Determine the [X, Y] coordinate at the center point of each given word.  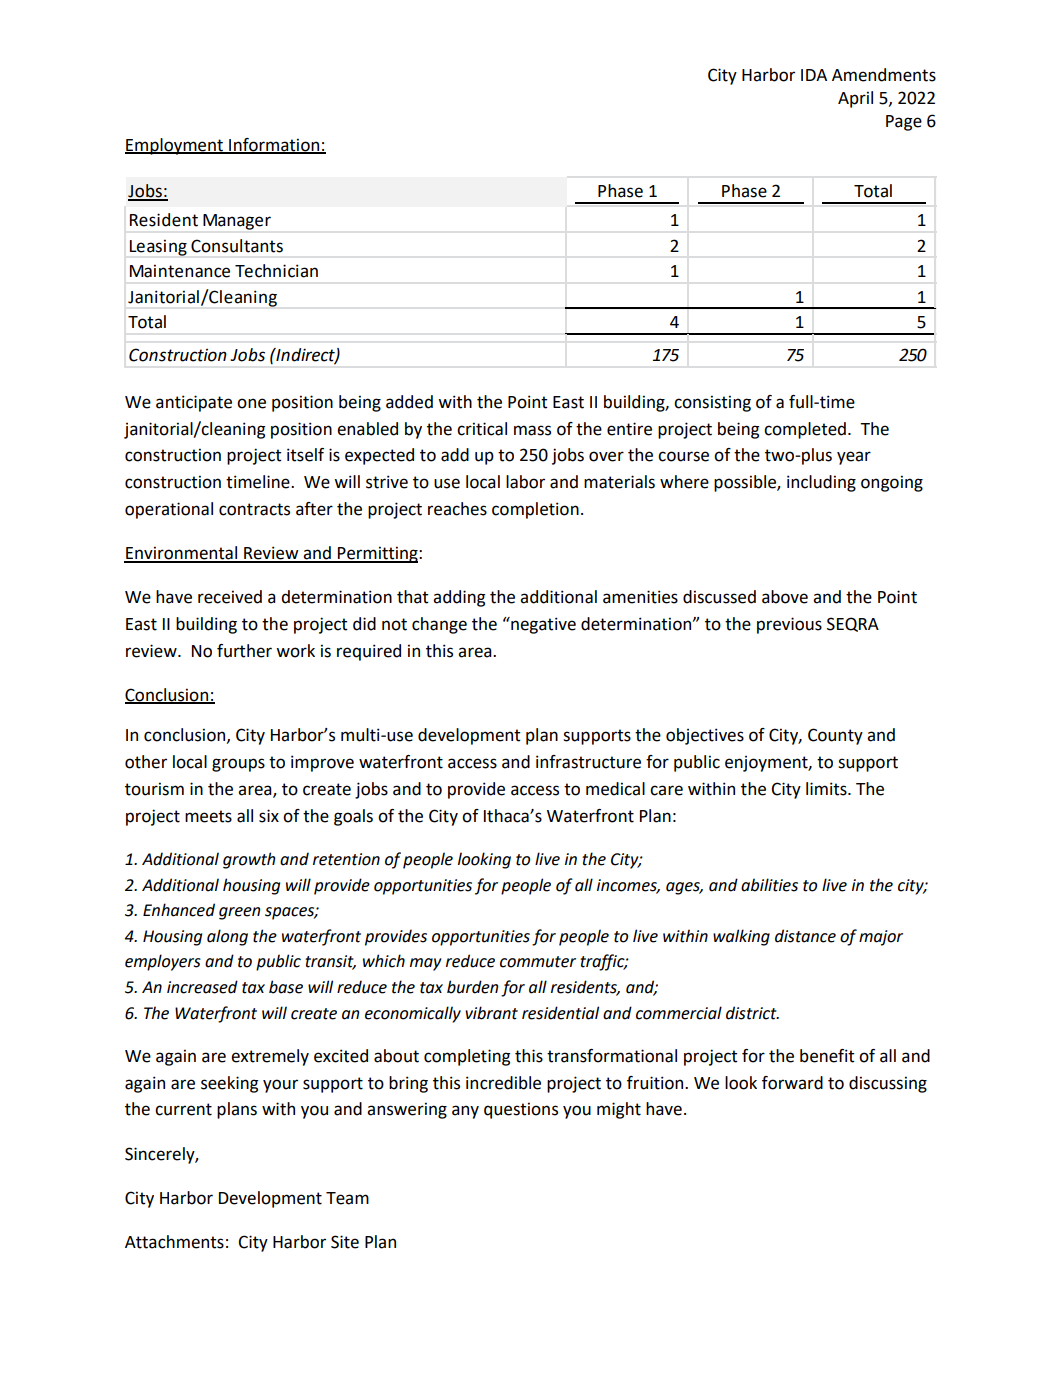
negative [542, 625]
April [855, 99]
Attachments [174, 1242]
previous [789, 625]
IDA [814, 75]
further [244, 651]
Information [274, 145]
